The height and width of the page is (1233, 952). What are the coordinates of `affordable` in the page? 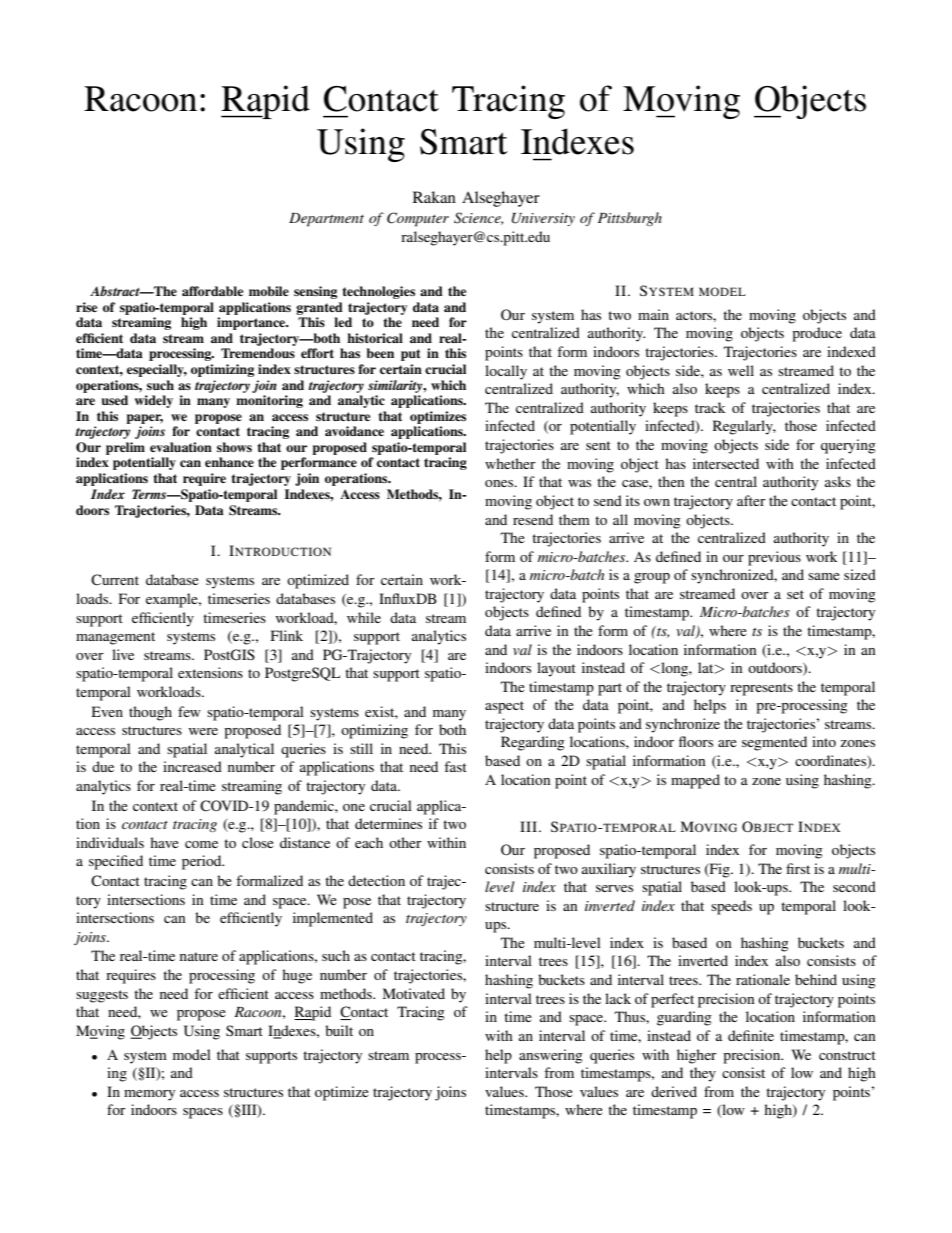 It's located at (212, 291).
